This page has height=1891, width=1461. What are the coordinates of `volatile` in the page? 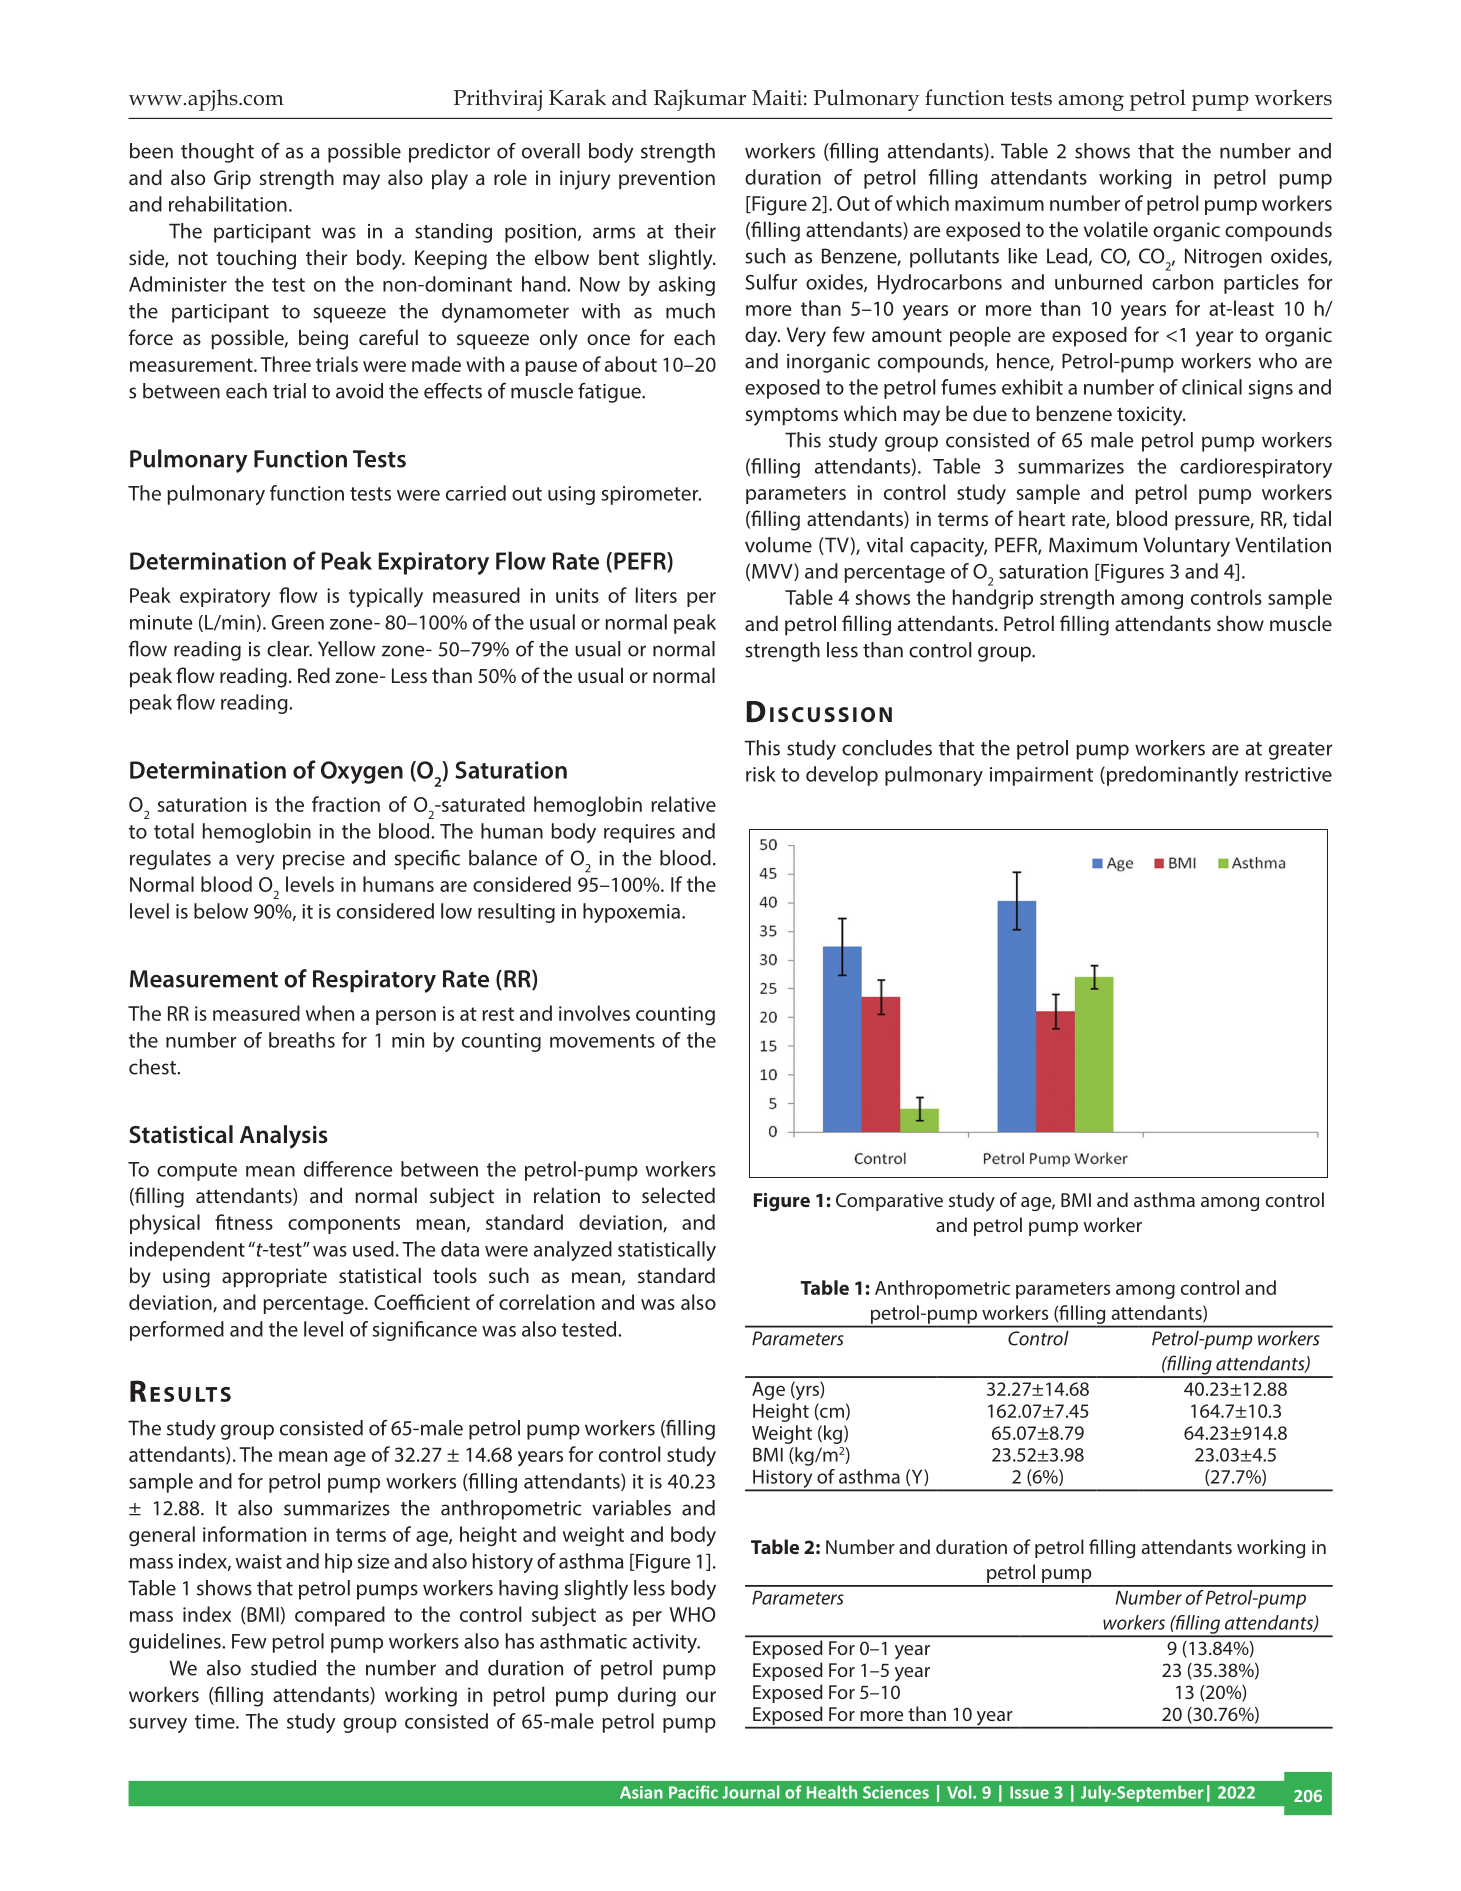 It's located at (1116, 229).
